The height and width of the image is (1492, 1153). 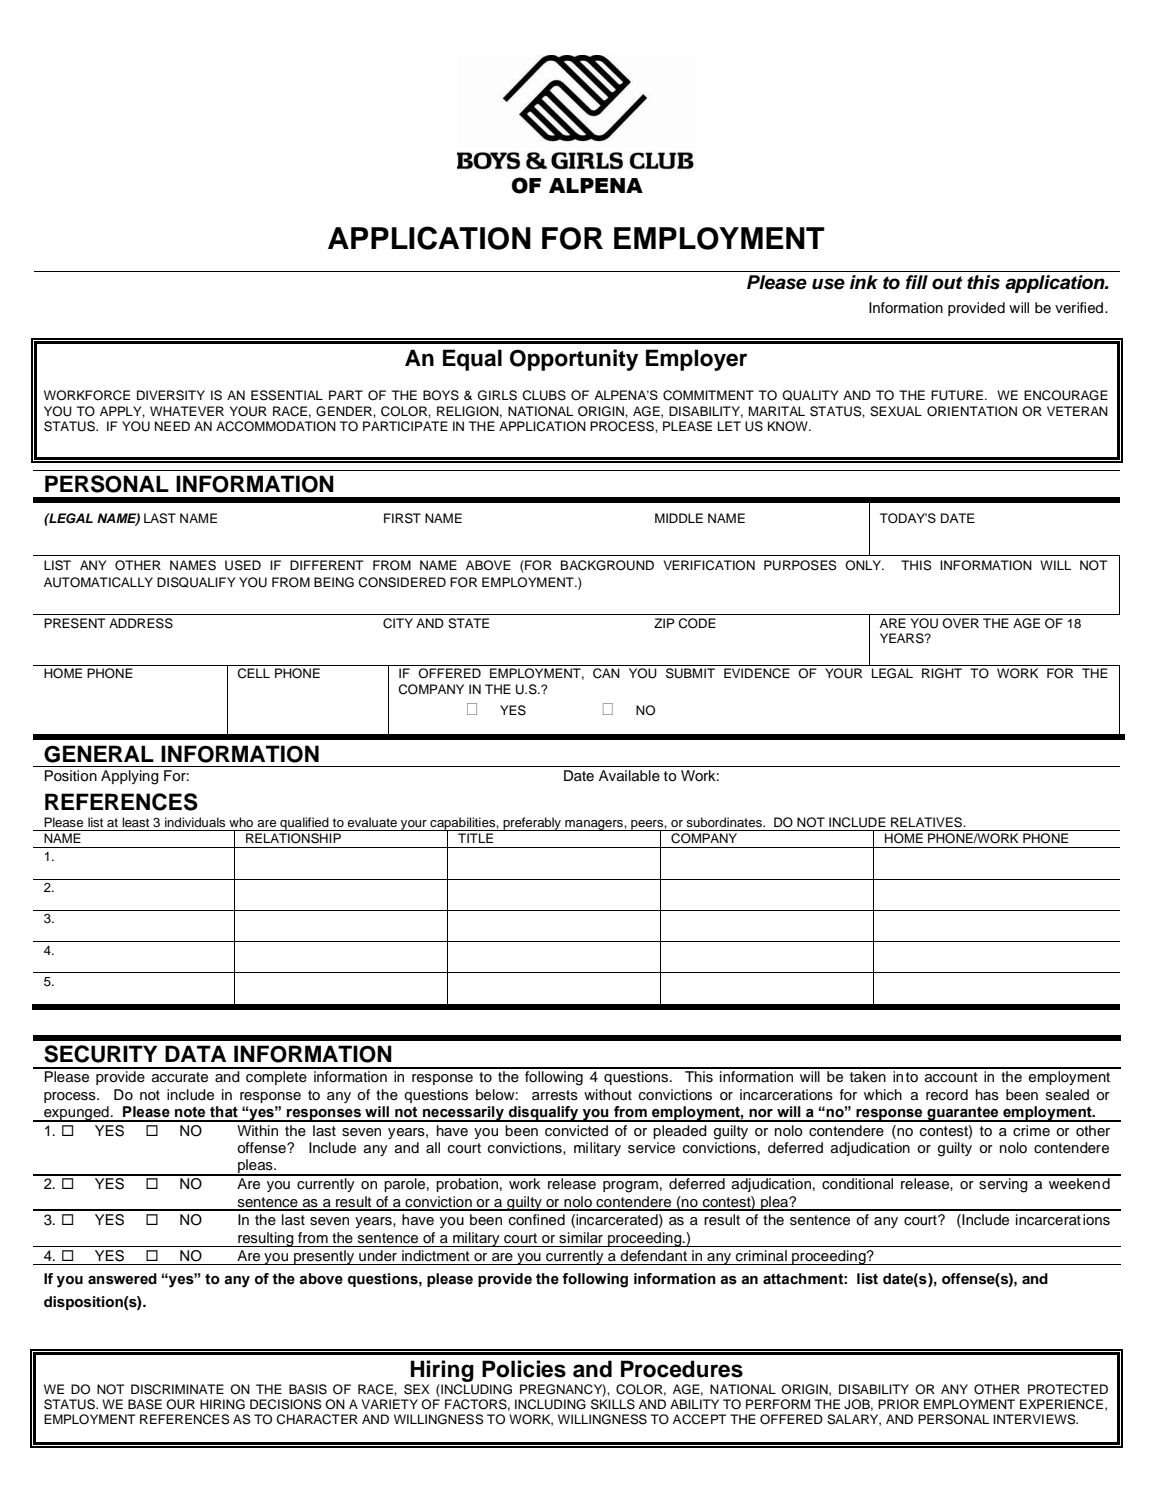 I want to click on DISCRIMINATE, so click(x=177, y=1389).
